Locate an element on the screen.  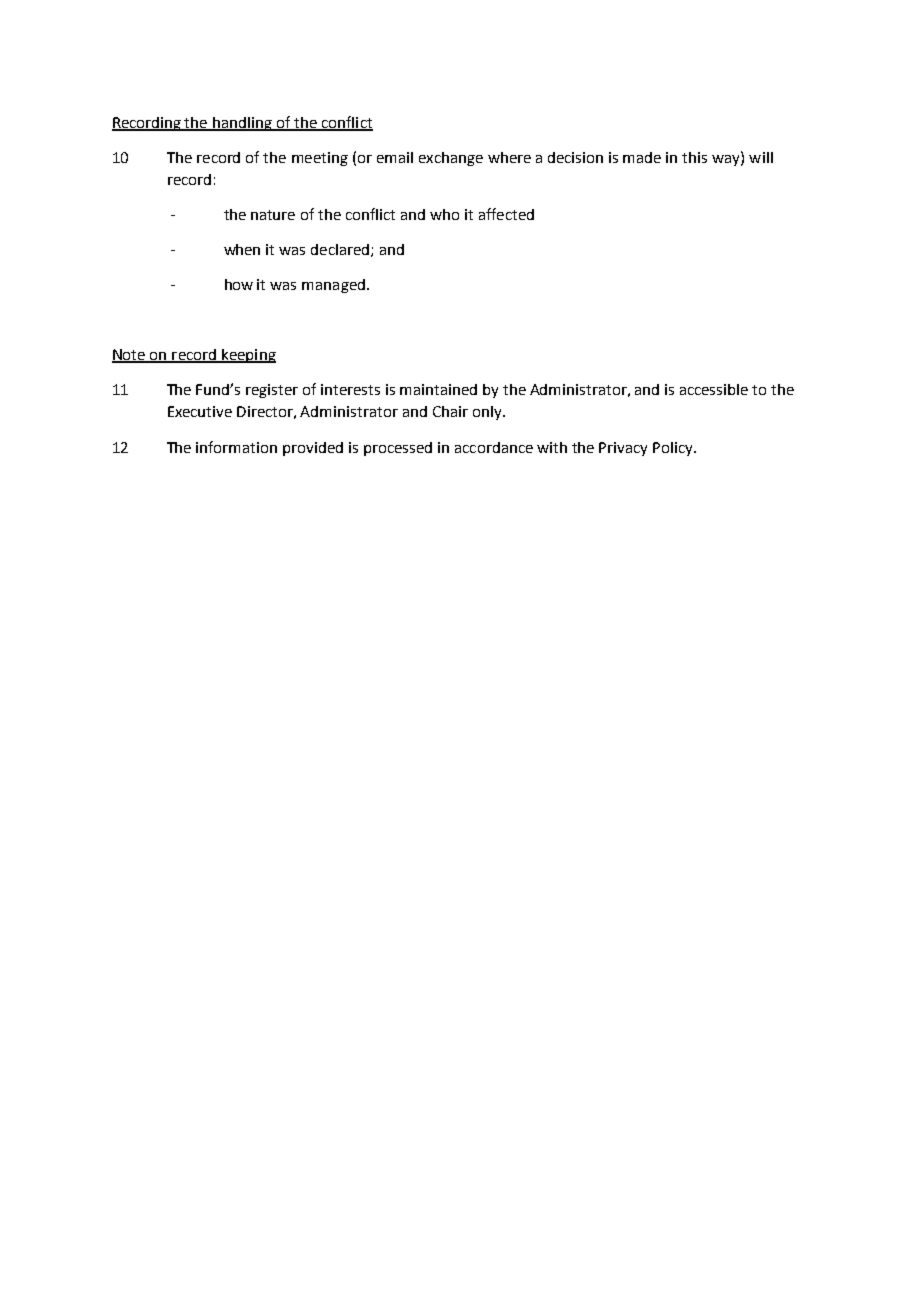
exchange is located at coordinates (451, 159).
